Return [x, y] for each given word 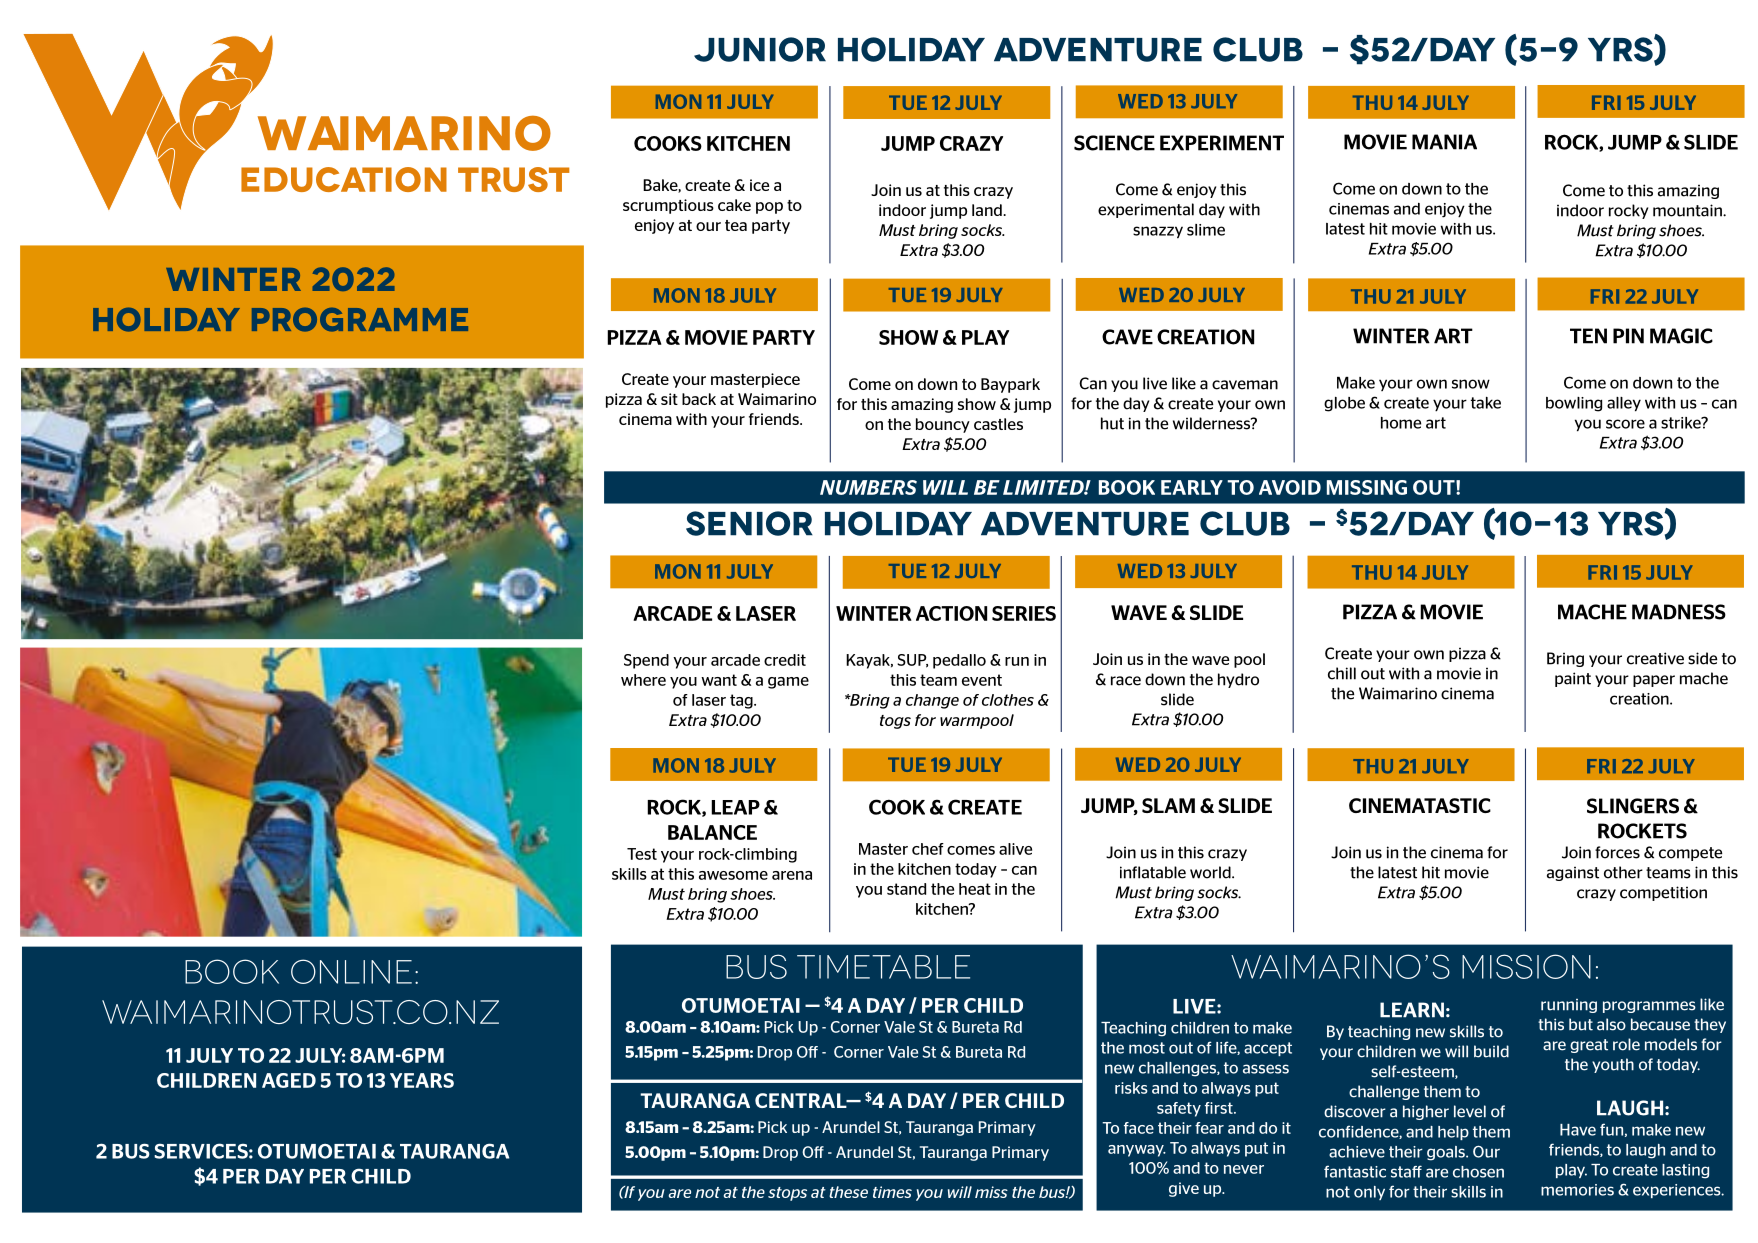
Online [351, 971]
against [1573, 873]
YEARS [422, 1080]
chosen [1478, 1172]
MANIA [1444, 142]
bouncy [943, 425]
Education [344, 179]
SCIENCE [1114, 143]
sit [669, 399]
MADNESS [1679, 612]
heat [975, 889]
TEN [1588, 336]
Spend [646, 661]
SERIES [1024, 613]
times [892, 1192]
